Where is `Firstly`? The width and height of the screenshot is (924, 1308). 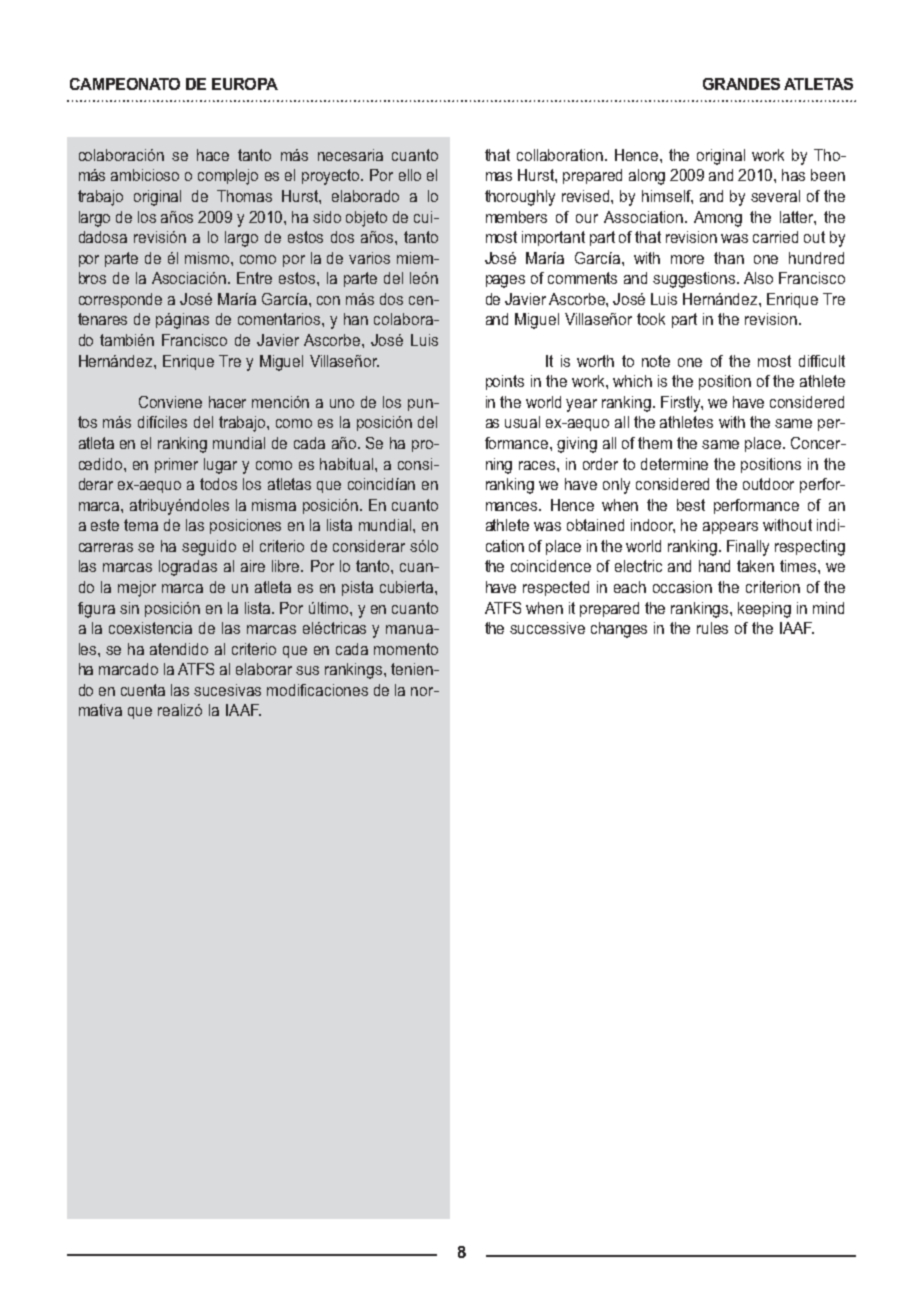 Firstly is located at coordinates (682, 404).
